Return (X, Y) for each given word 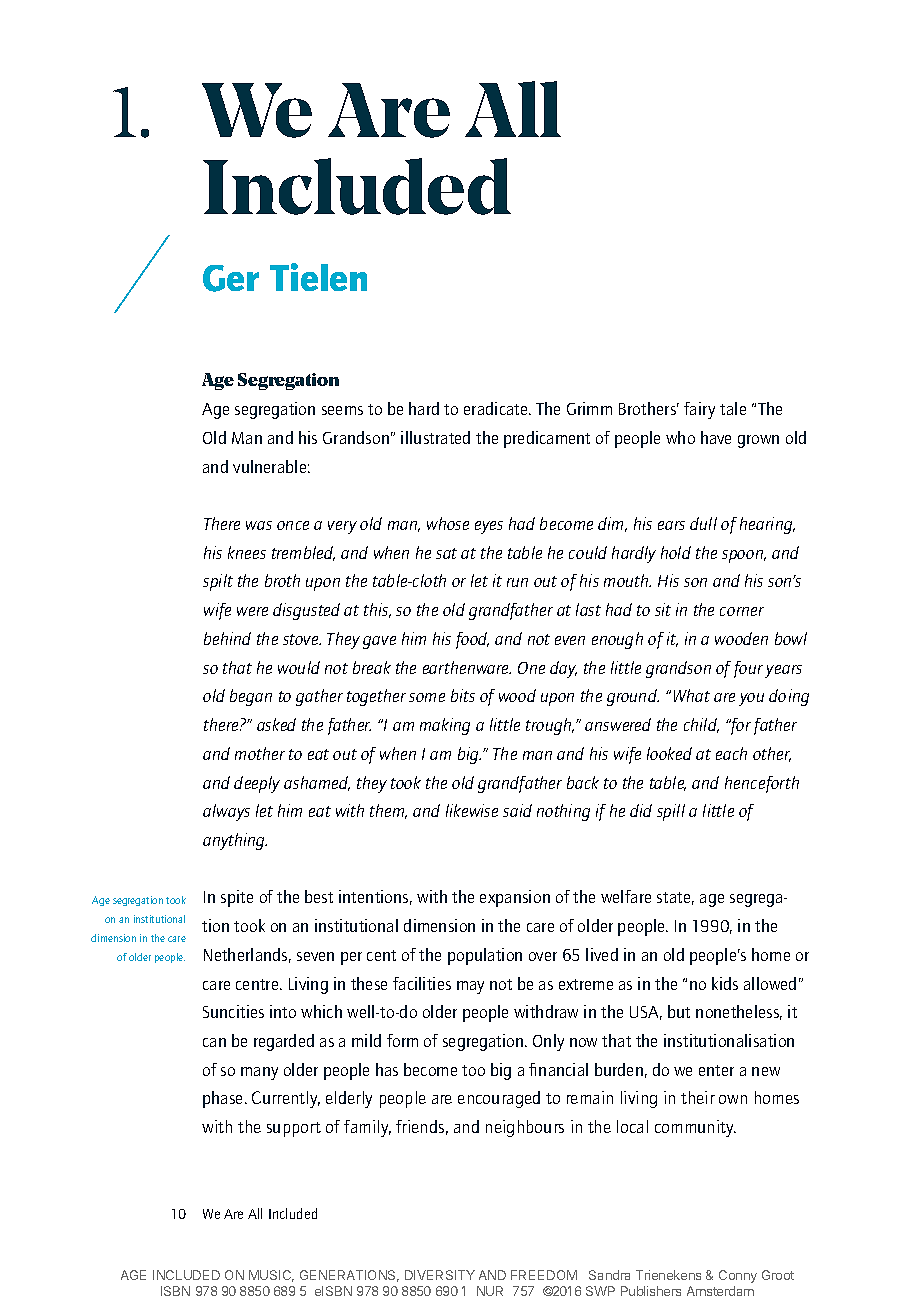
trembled (303, 553)
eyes (489, 527)
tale (733, 408)
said (517, 810)
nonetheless (739, 1012)
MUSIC (271, 1276)
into (283, 1011)
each (731, 753)
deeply (257, 784)
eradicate (497, 408)
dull (703, 523)
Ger (231, 278)
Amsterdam (720, 1291)
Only (548, 1042)
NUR (490, 1291)
